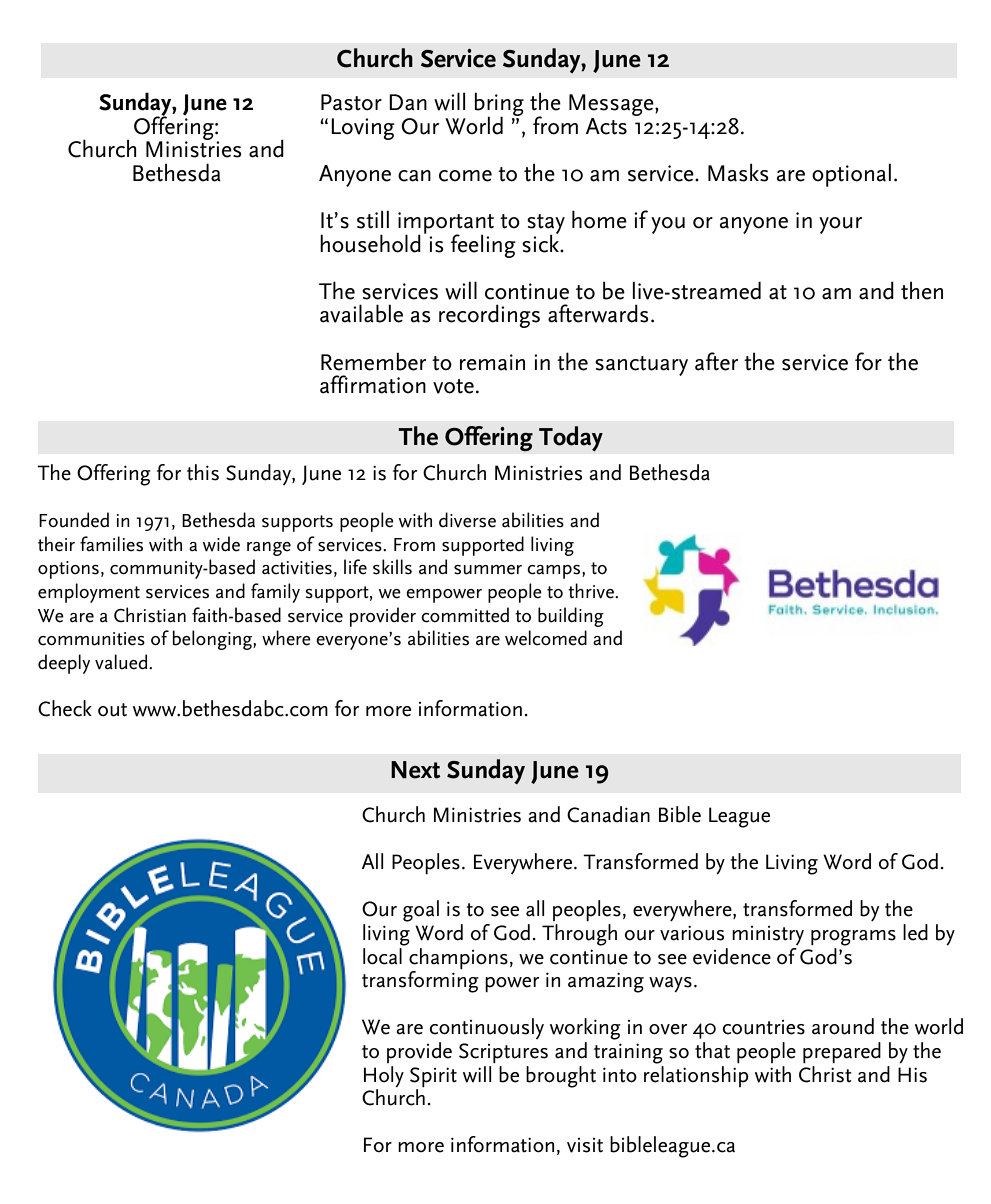 This screenshot has height=1204, width=991. I want to click on Canadian, so click(608, 814).
